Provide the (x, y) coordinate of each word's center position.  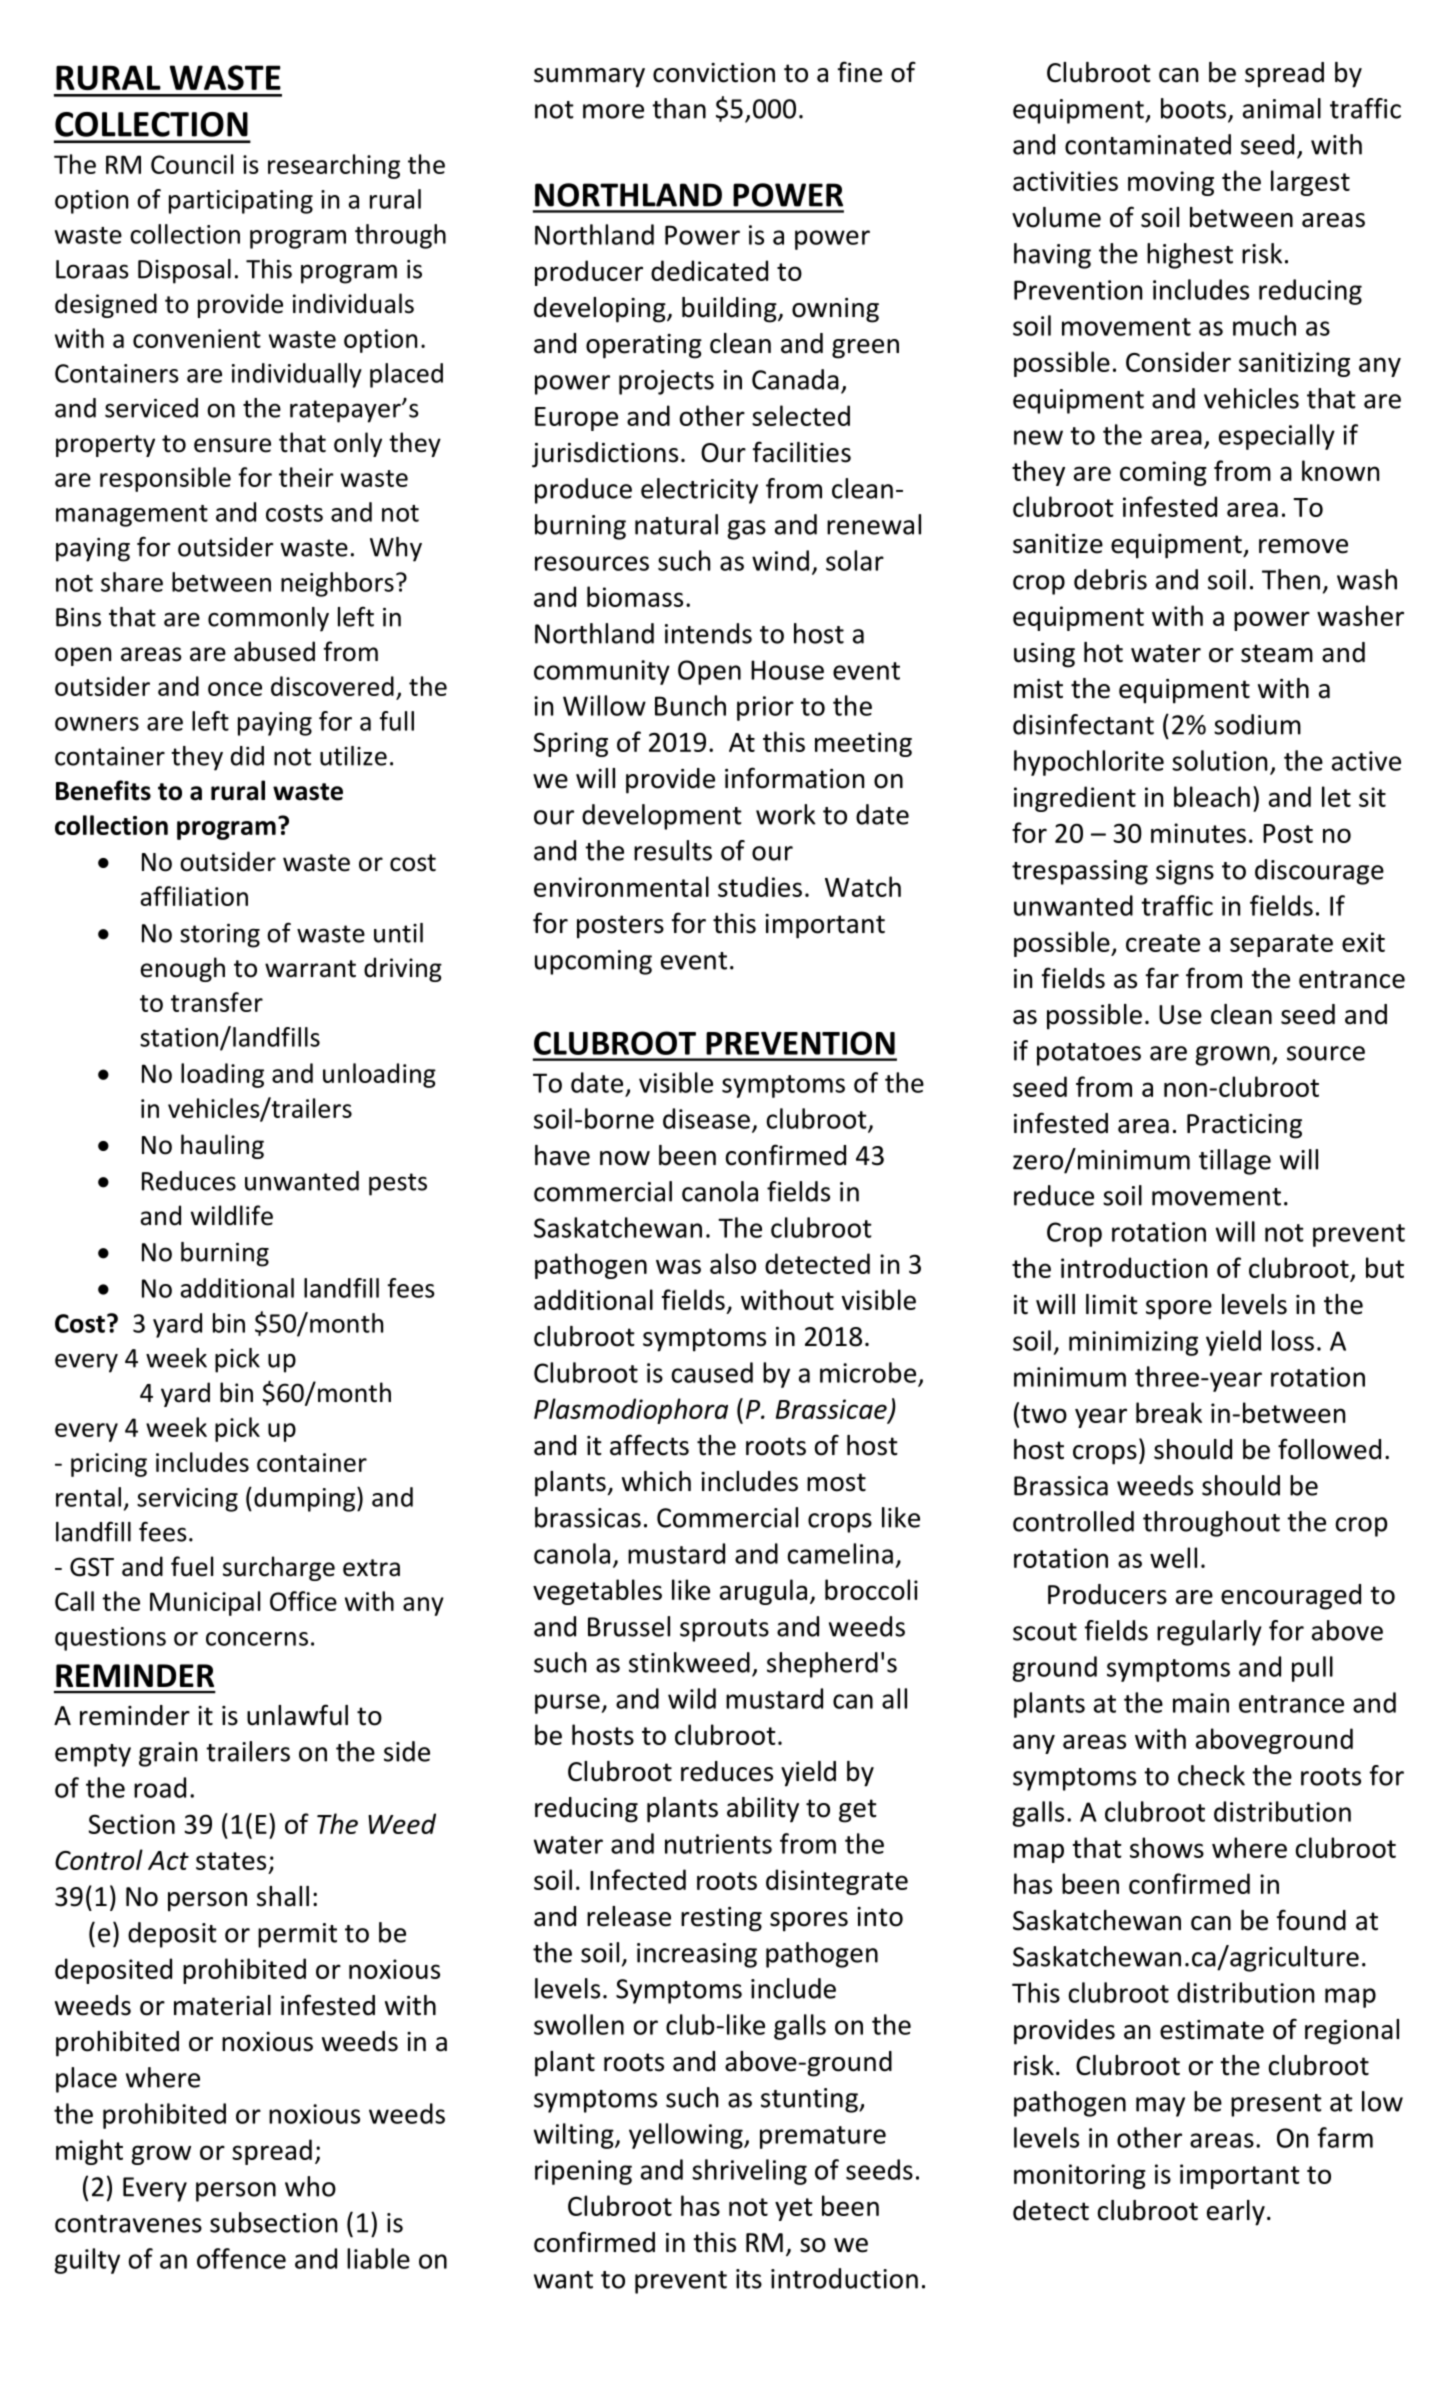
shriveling (749, 2172)
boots (1193, 108)
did (247, 756)
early (1236, 2213)
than (679, 108)
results (673, 850)
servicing (187, 1500)
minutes (1198, 833)
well (1173, 1557)
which (656, 1481)
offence (241, 2258)
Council (192, 164)
